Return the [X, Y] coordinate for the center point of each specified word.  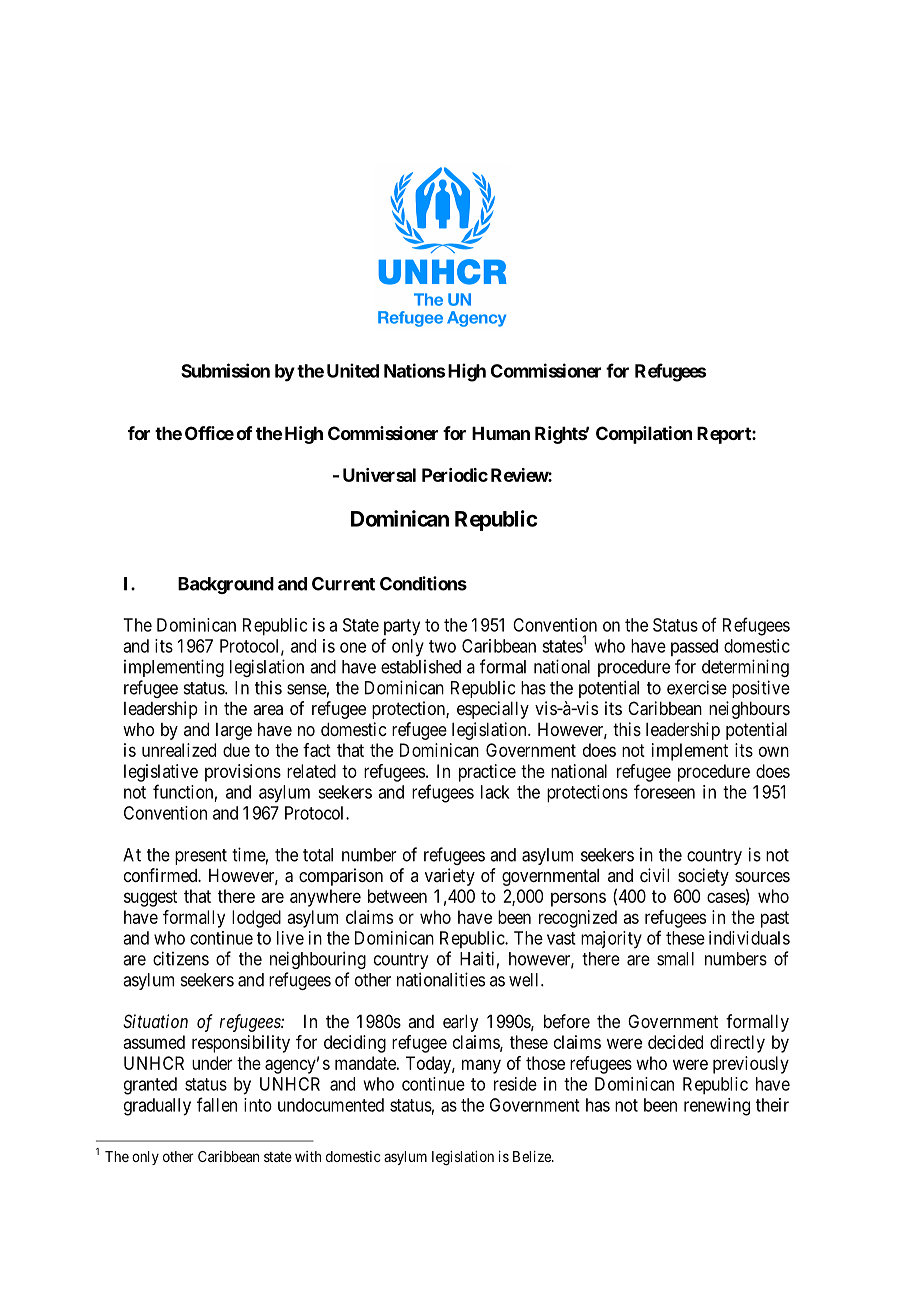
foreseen [664, 791]
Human [501, 433]
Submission [225, 370]
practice [487, 773]
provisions [243, 773]
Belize [533, 1156]
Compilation [644, 435]
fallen [217, 1104]
